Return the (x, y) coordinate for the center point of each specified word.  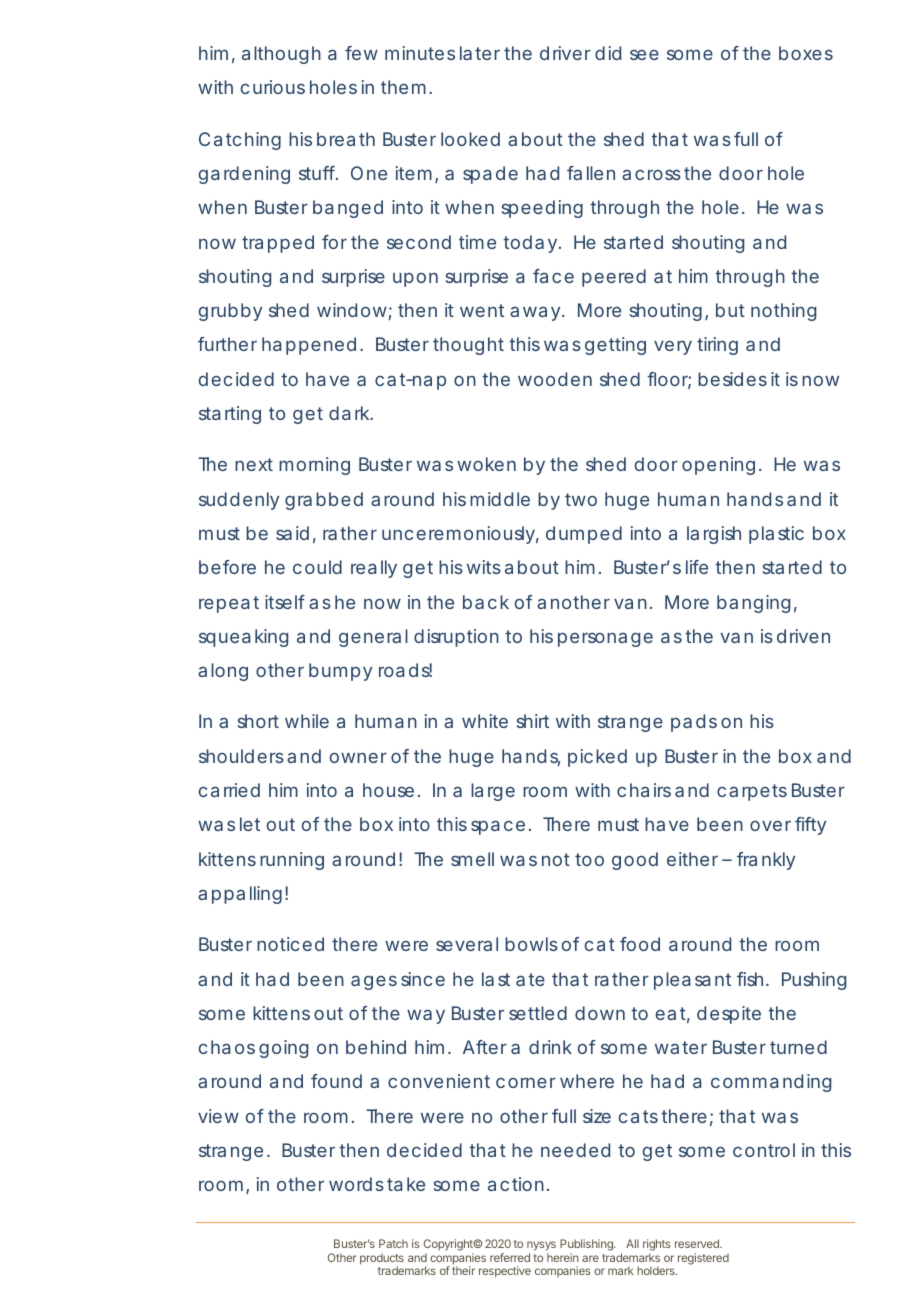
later (480, 53)
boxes (806, 53)
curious (273, 87)
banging (753, 604)
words (356, 1184)
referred (510, 1257)
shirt (533, 721)
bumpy (340, 672)
